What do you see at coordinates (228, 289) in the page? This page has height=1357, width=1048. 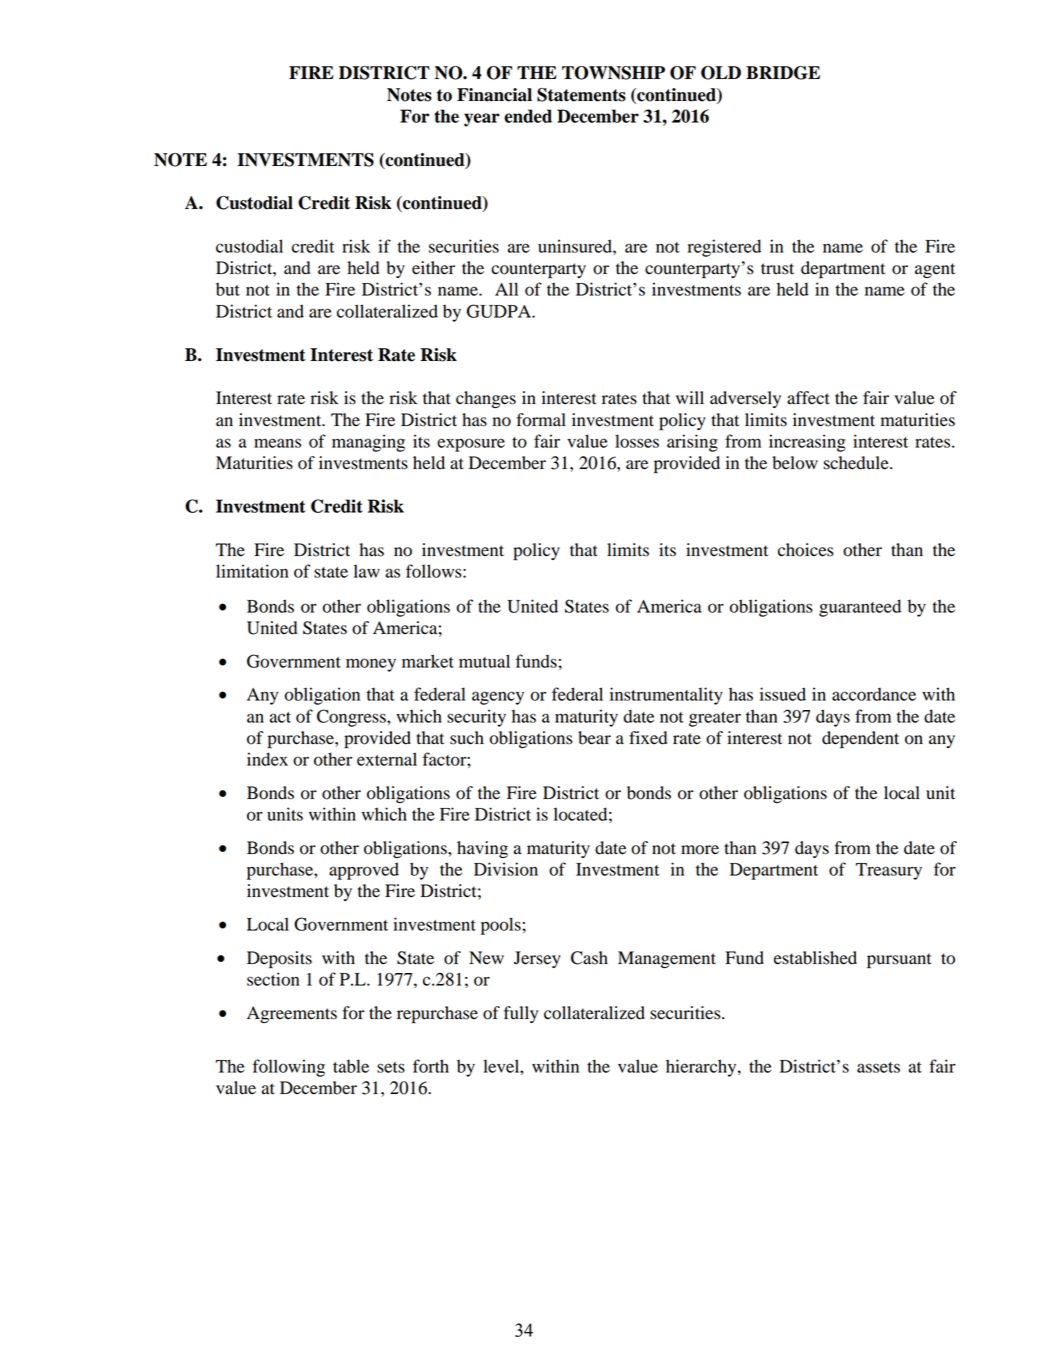 I see `but` at bounding box center [228, 289].
